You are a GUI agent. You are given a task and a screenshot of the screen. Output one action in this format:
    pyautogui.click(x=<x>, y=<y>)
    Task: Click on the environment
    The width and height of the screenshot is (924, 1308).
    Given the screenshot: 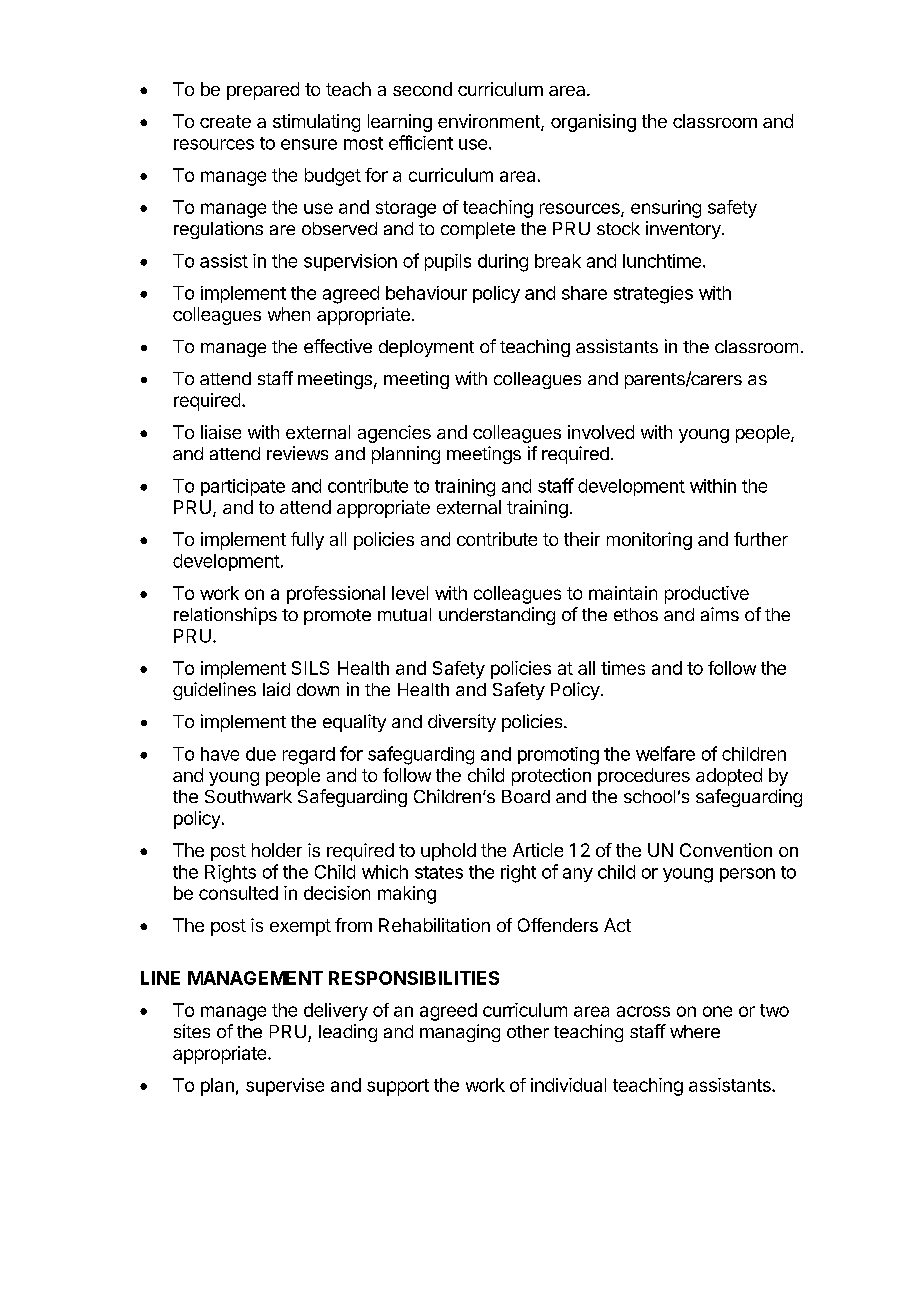 What is the action you would take?
    pyautogui.click(x=490, y=122)
